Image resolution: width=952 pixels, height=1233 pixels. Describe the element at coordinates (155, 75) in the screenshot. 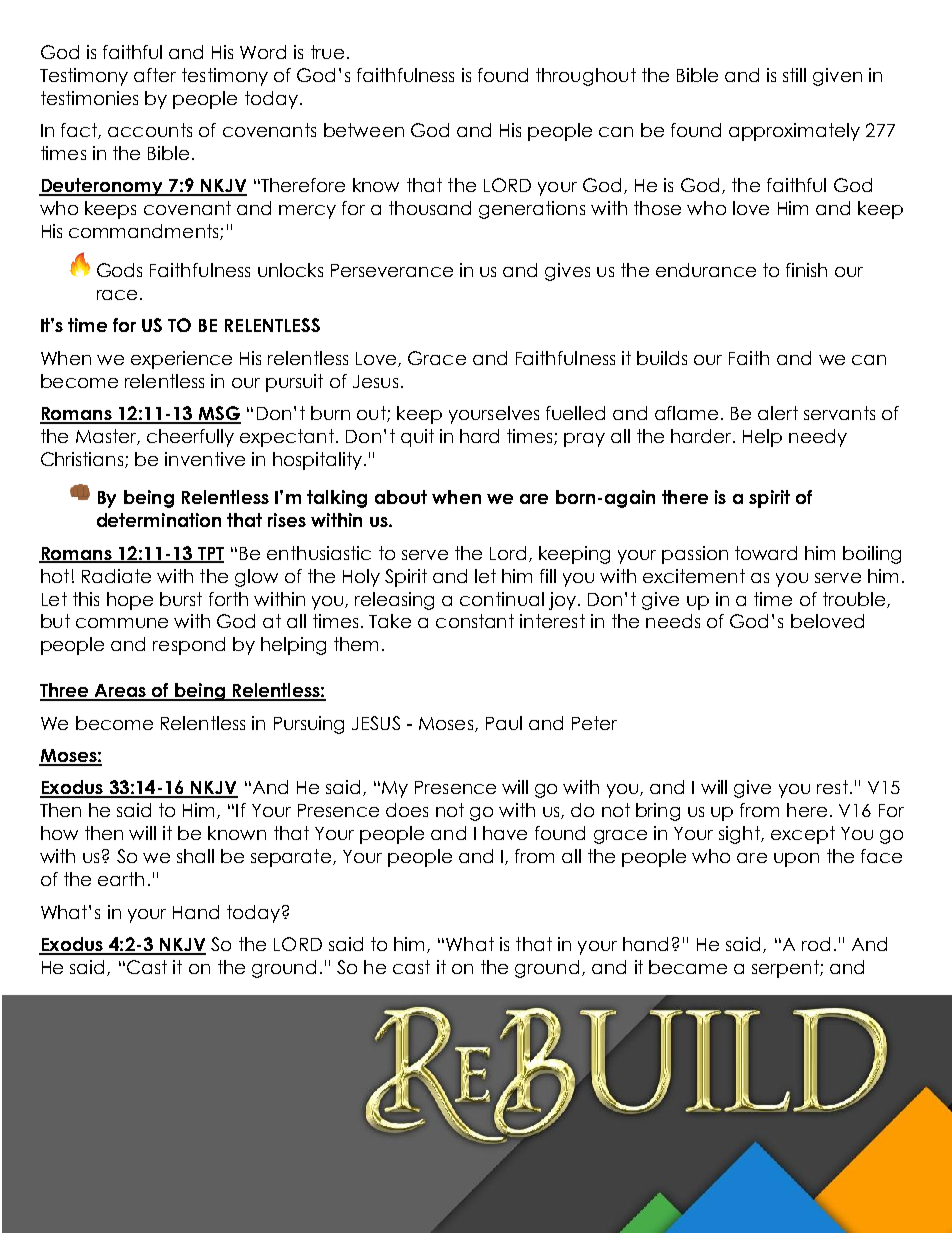

I see `after` at that location.
